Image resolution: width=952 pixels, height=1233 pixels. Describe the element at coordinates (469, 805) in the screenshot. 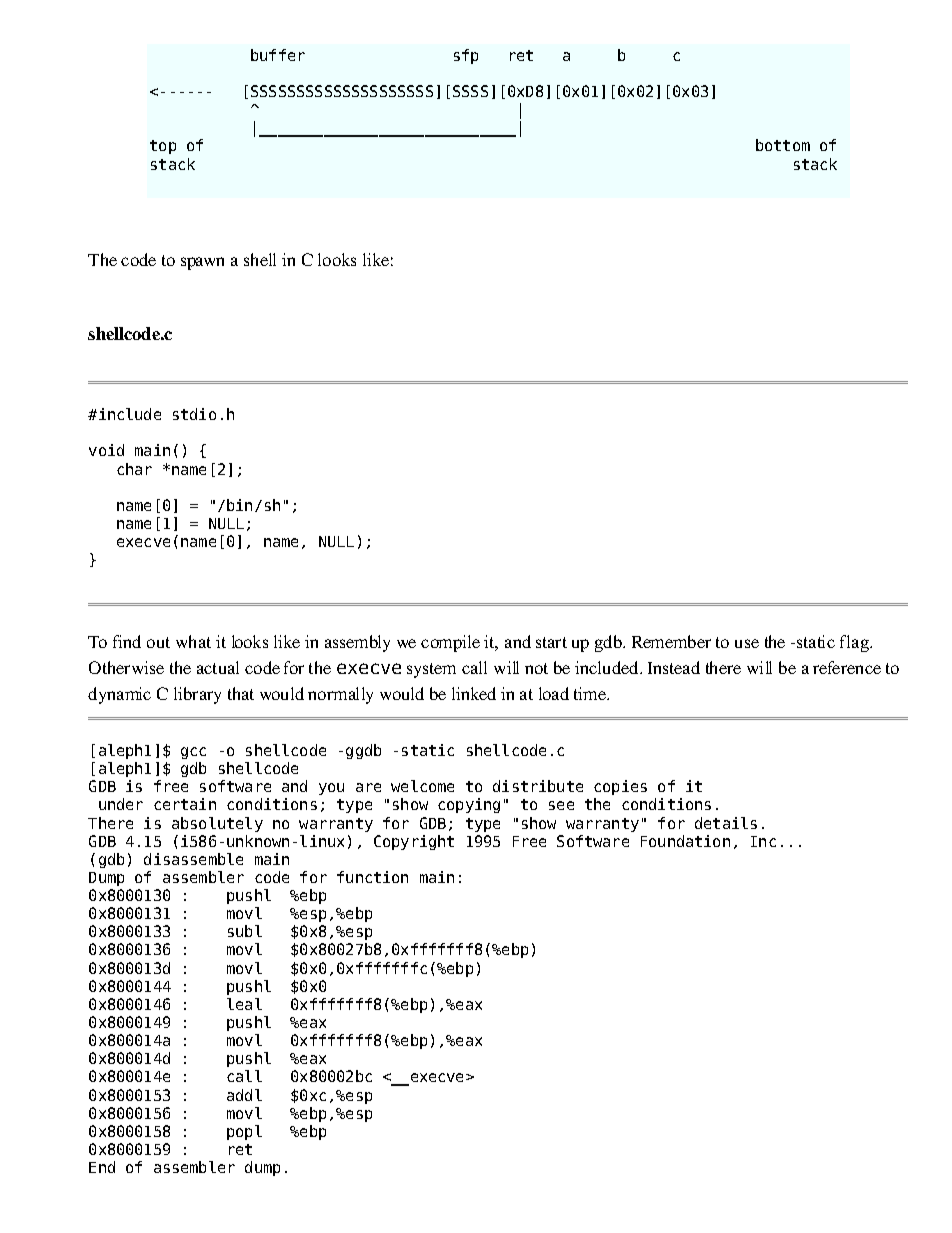

I see `copying` at that location.
